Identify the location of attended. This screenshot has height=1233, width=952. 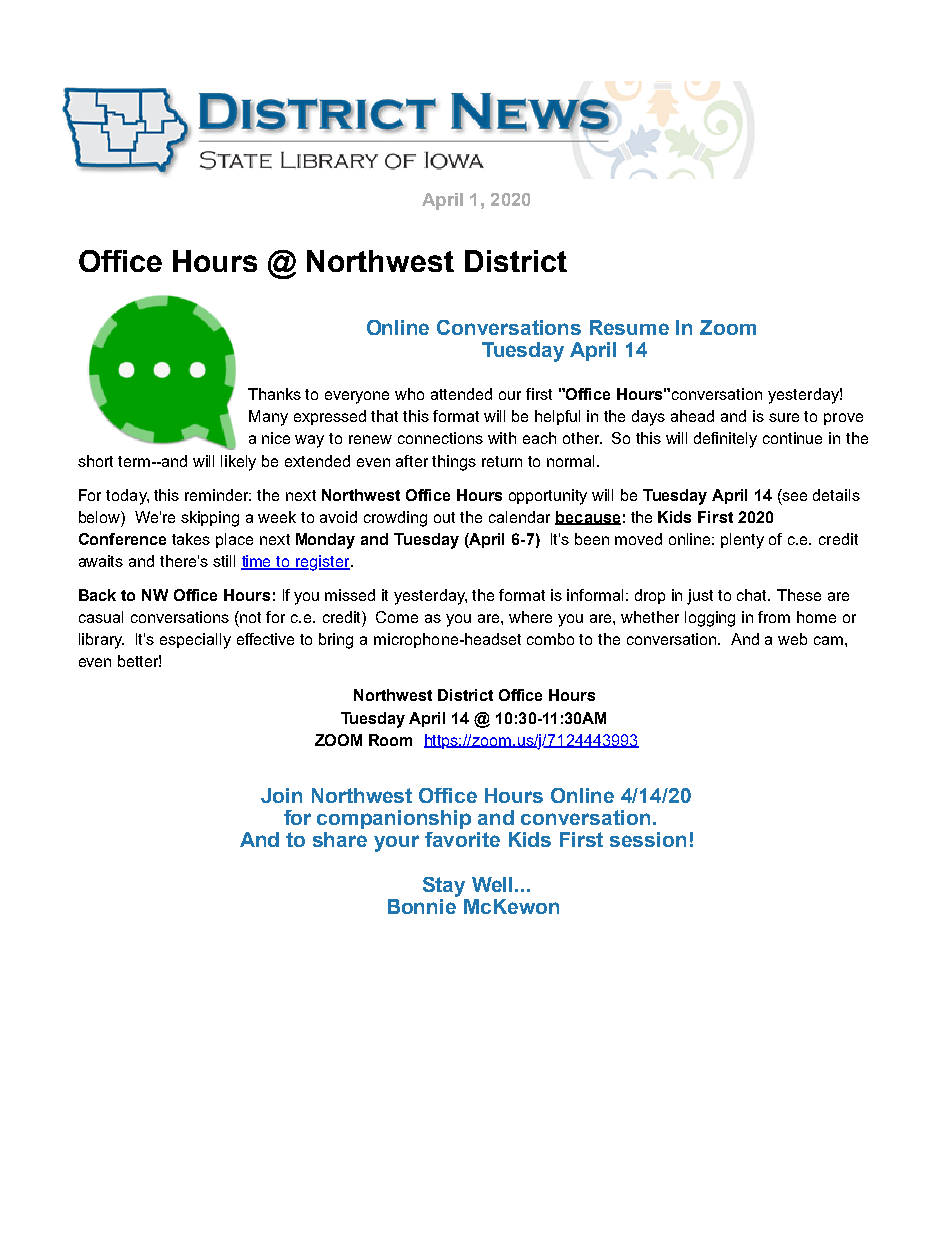
(461, 394).
